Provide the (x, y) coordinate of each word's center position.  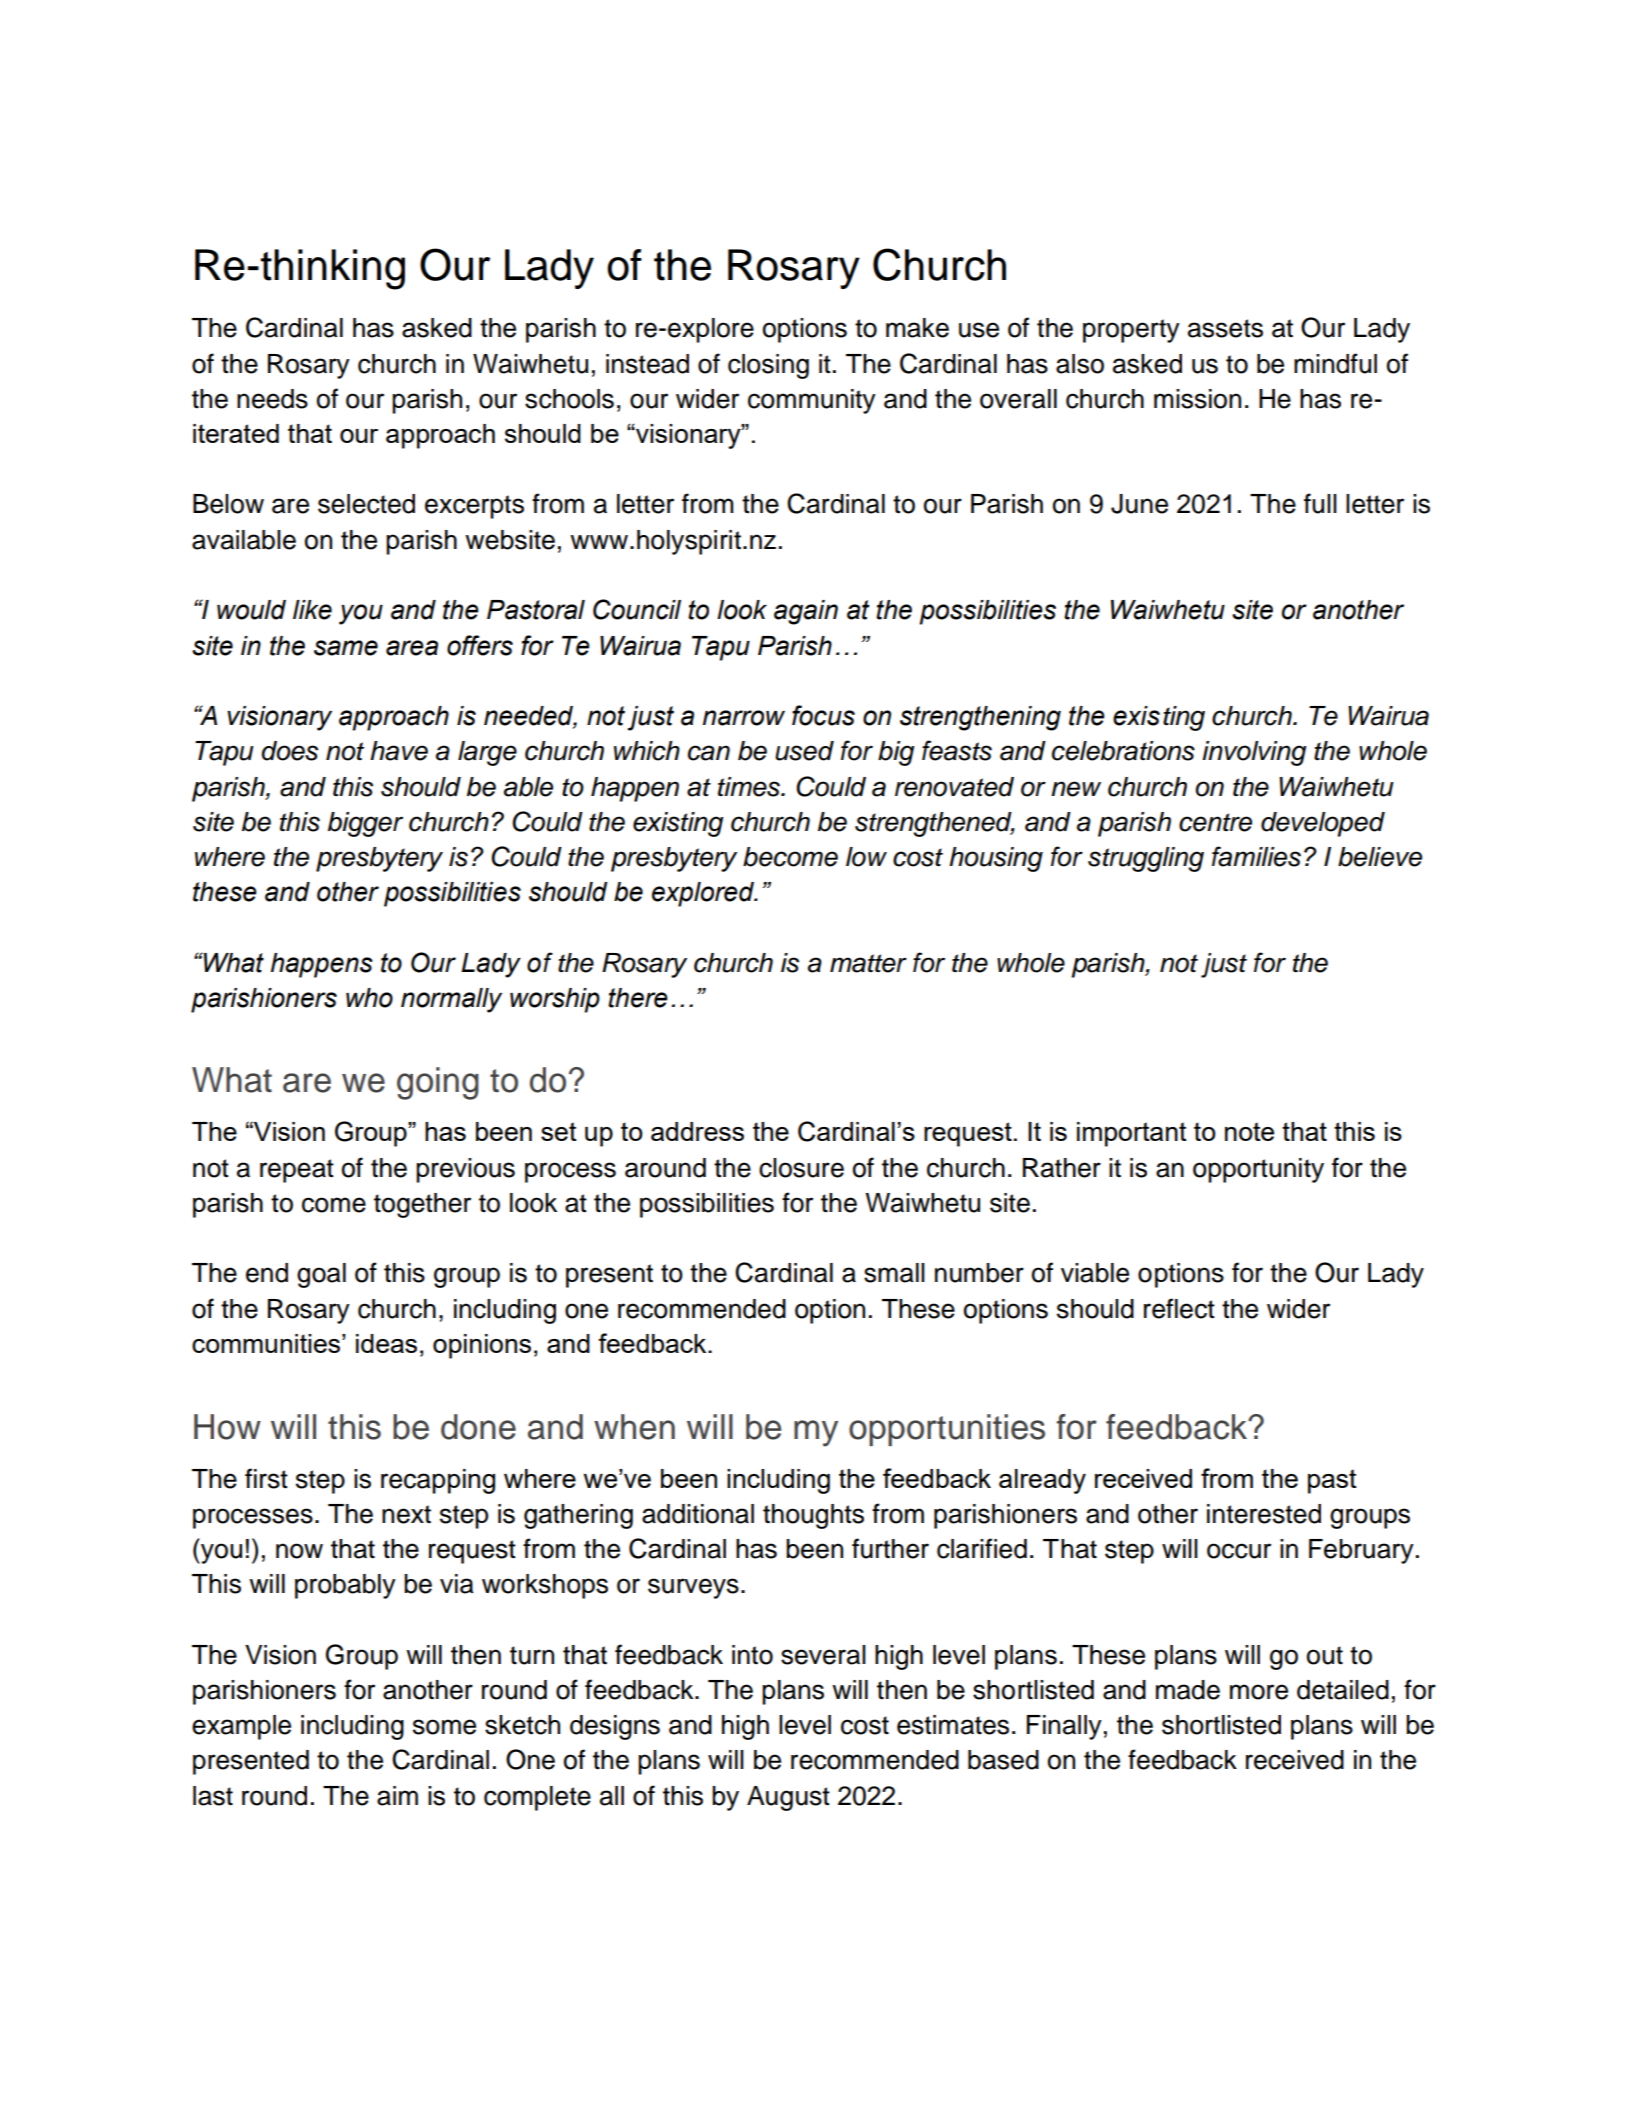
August (788, 1798)
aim (397, 1796)
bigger (365, 824)
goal (321, 1275)
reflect (1179, 1308)
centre (1215, 822)
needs (272, 399)
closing (768, 366)
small (894, 1273)
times (750, 787)
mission (1197, 399)
